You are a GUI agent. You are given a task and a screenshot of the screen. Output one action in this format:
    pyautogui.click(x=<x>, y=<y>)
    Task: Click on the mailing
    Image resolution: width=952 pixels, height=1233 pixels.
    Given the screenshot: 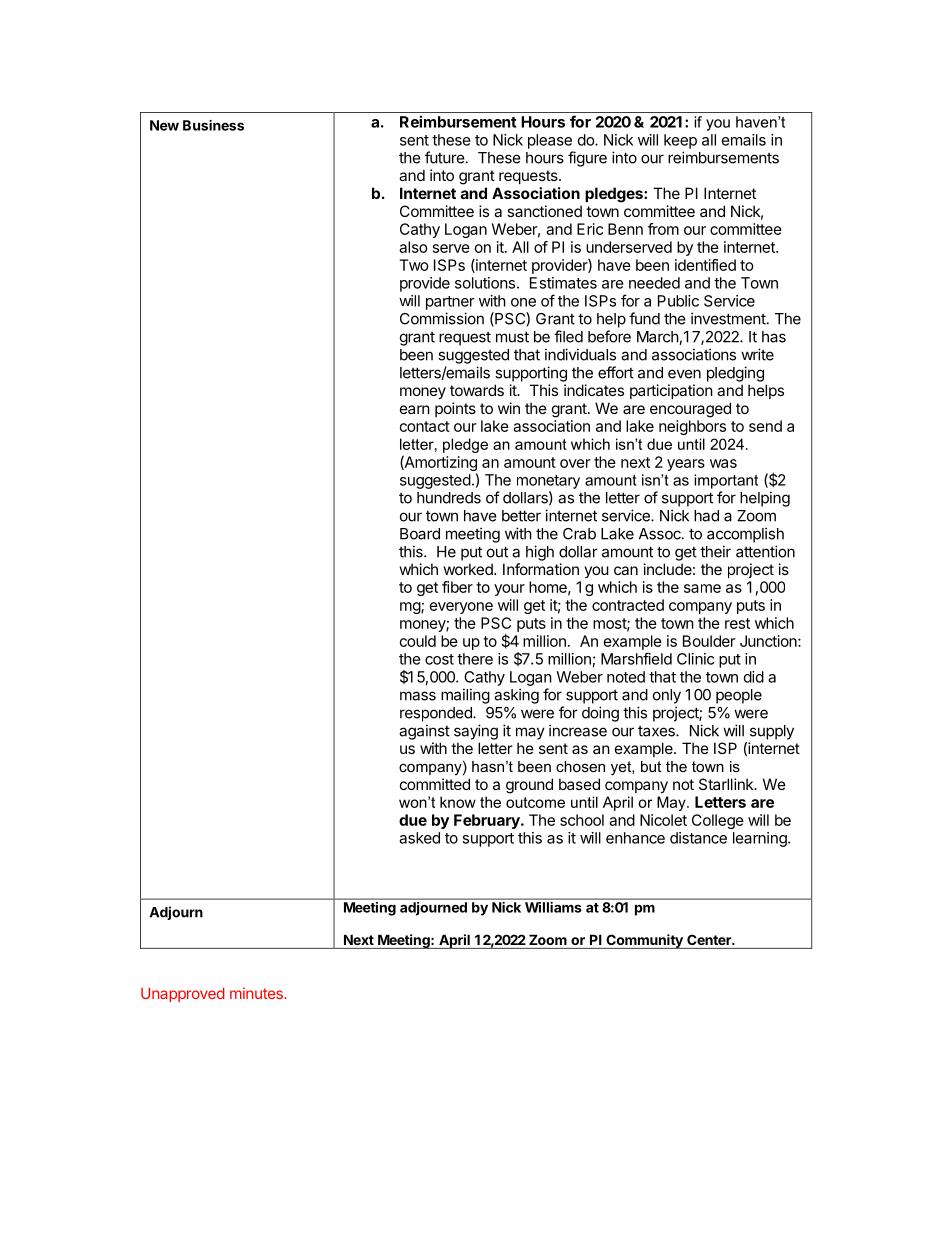 What is the action you would take?
    pyautogui.click(x=465, y=696)
